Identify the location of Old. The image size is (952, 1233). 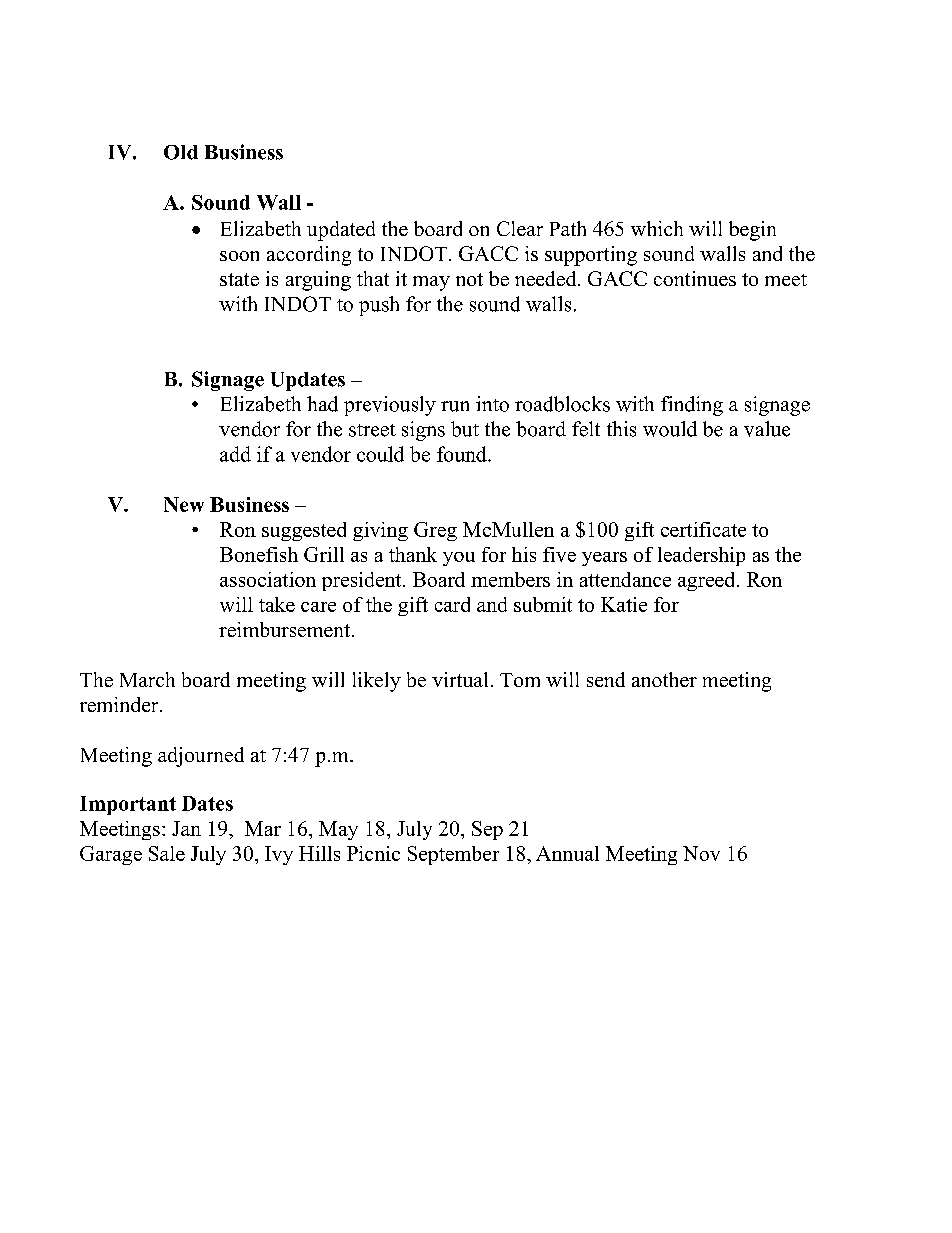
(181, 152).
